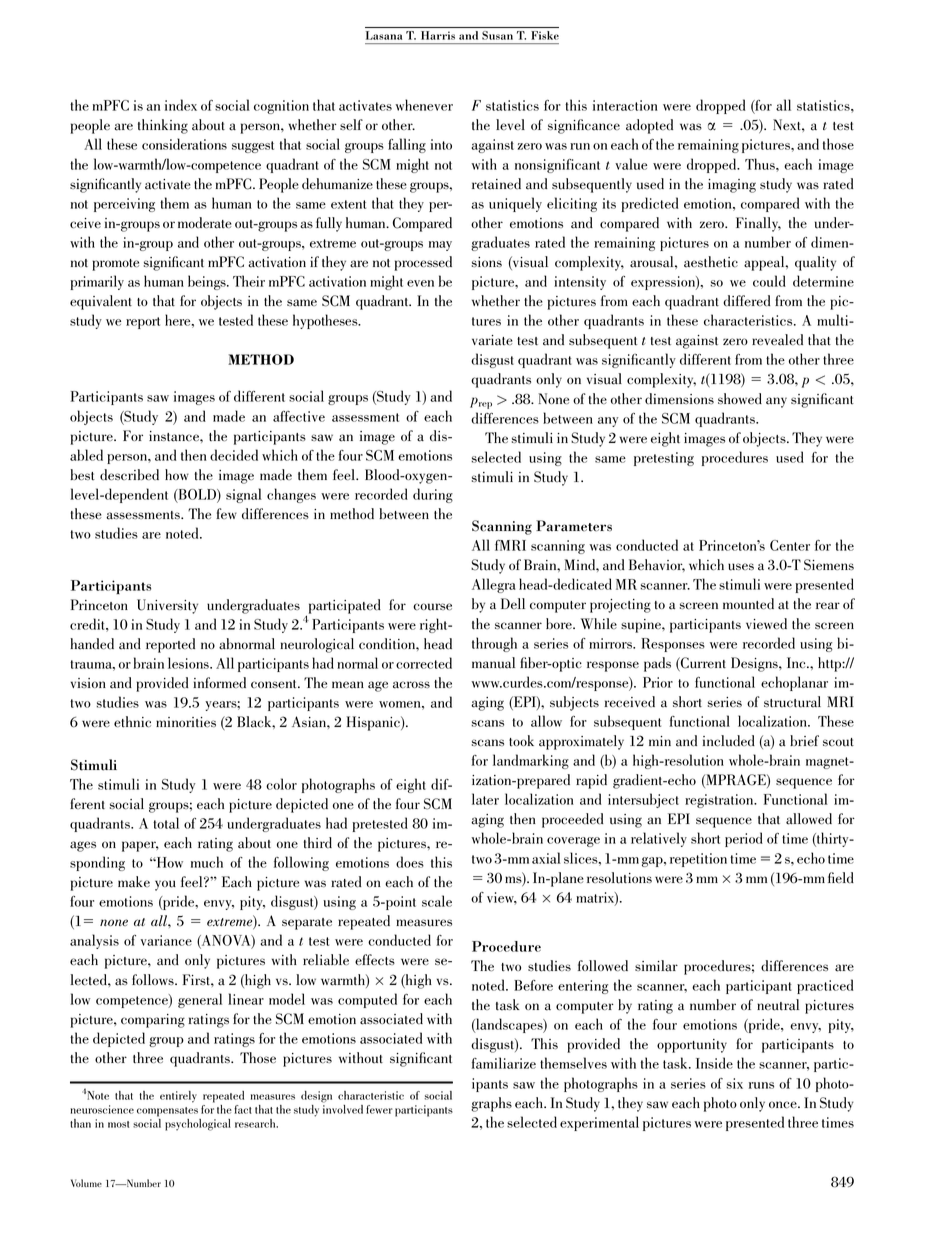  What do you see at coordinates (698, 860) in the screenshot?
I see `repetition` at bounding box center [698, 860].
